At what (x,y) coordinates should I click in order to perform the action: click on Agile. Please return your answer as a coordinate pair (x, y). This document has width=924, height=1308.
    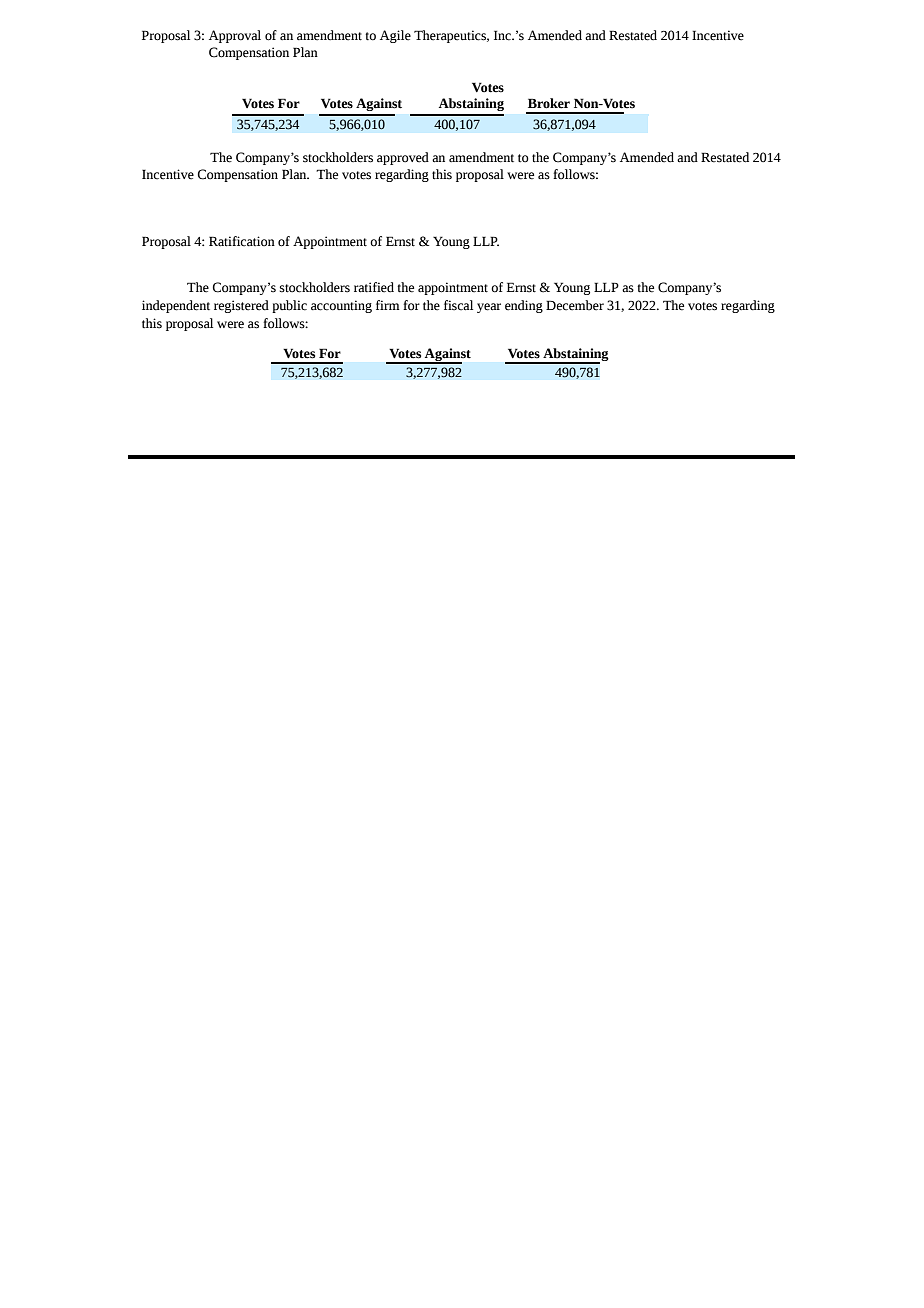
    Looking at the image, I should click on (395, 36).
